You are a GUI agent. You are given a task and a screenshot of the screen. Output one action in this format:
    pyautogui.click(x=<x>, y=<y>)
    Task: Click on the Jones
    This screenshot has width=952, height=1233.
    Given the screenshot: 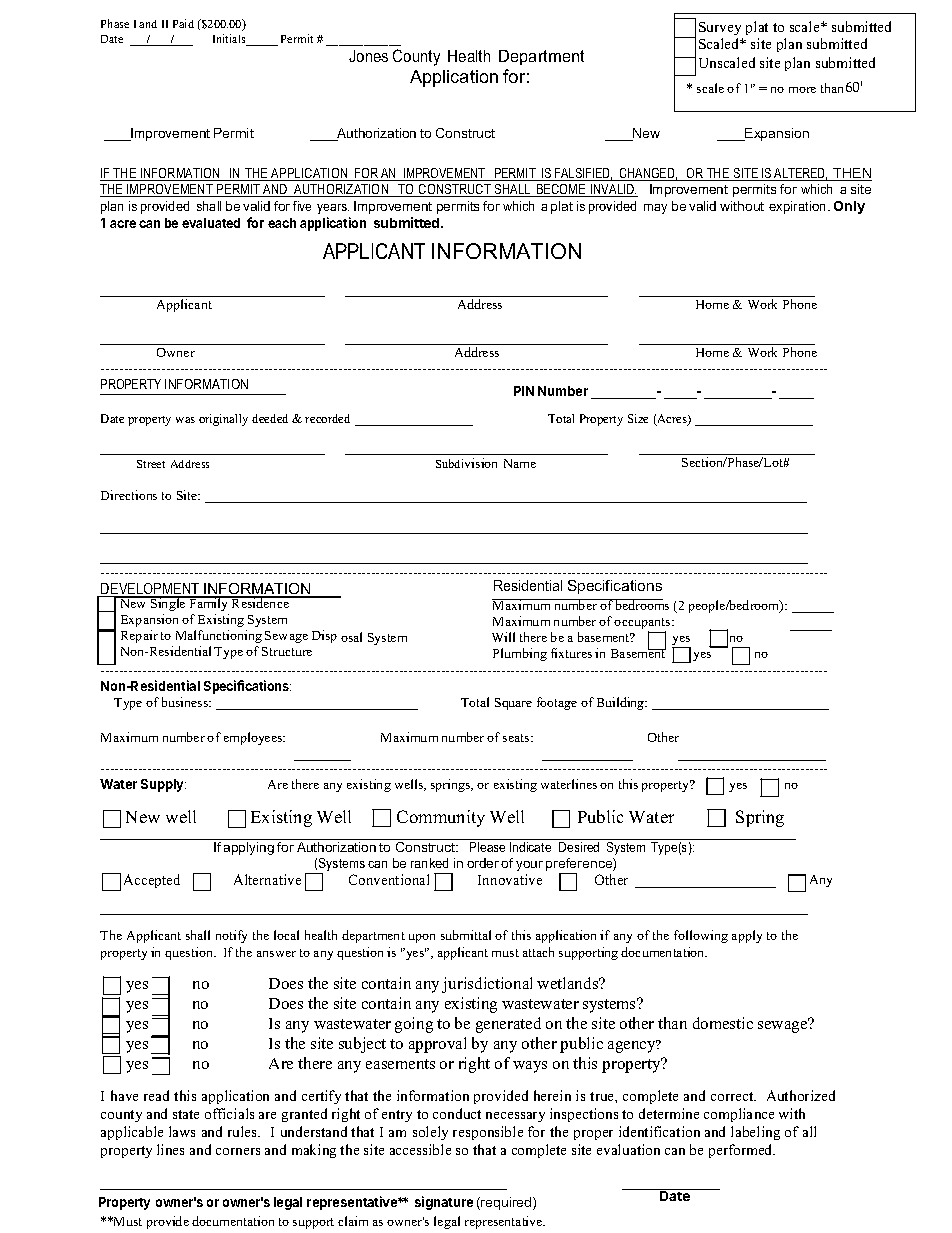 What is the action you would take?
    pyautogui.click(x=368, y=56)
